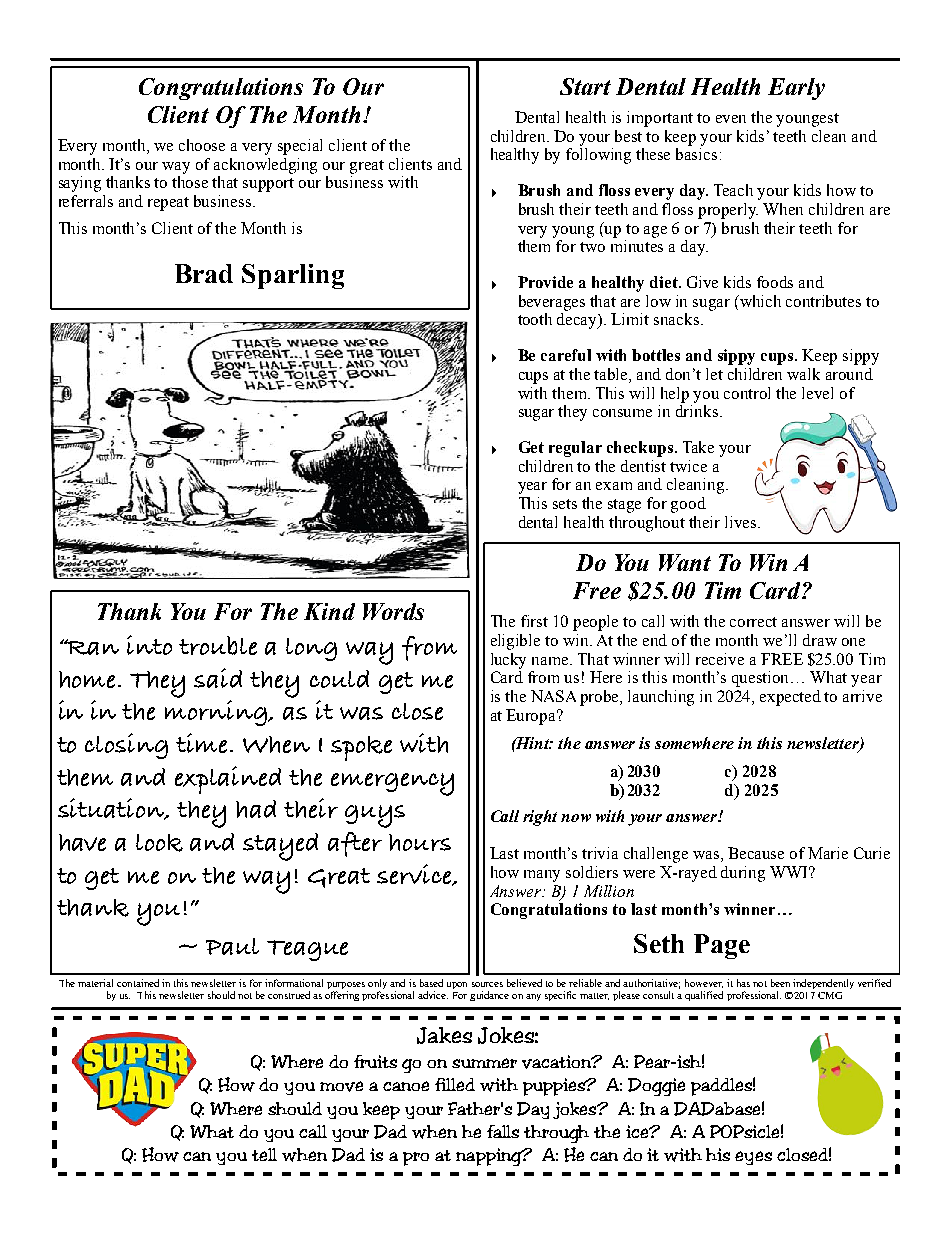 The width and height of the document is (952, 1233). What do you see at coordinates (515, 642) in the document?
I see `eligible` at bounding box center [515, 642].
